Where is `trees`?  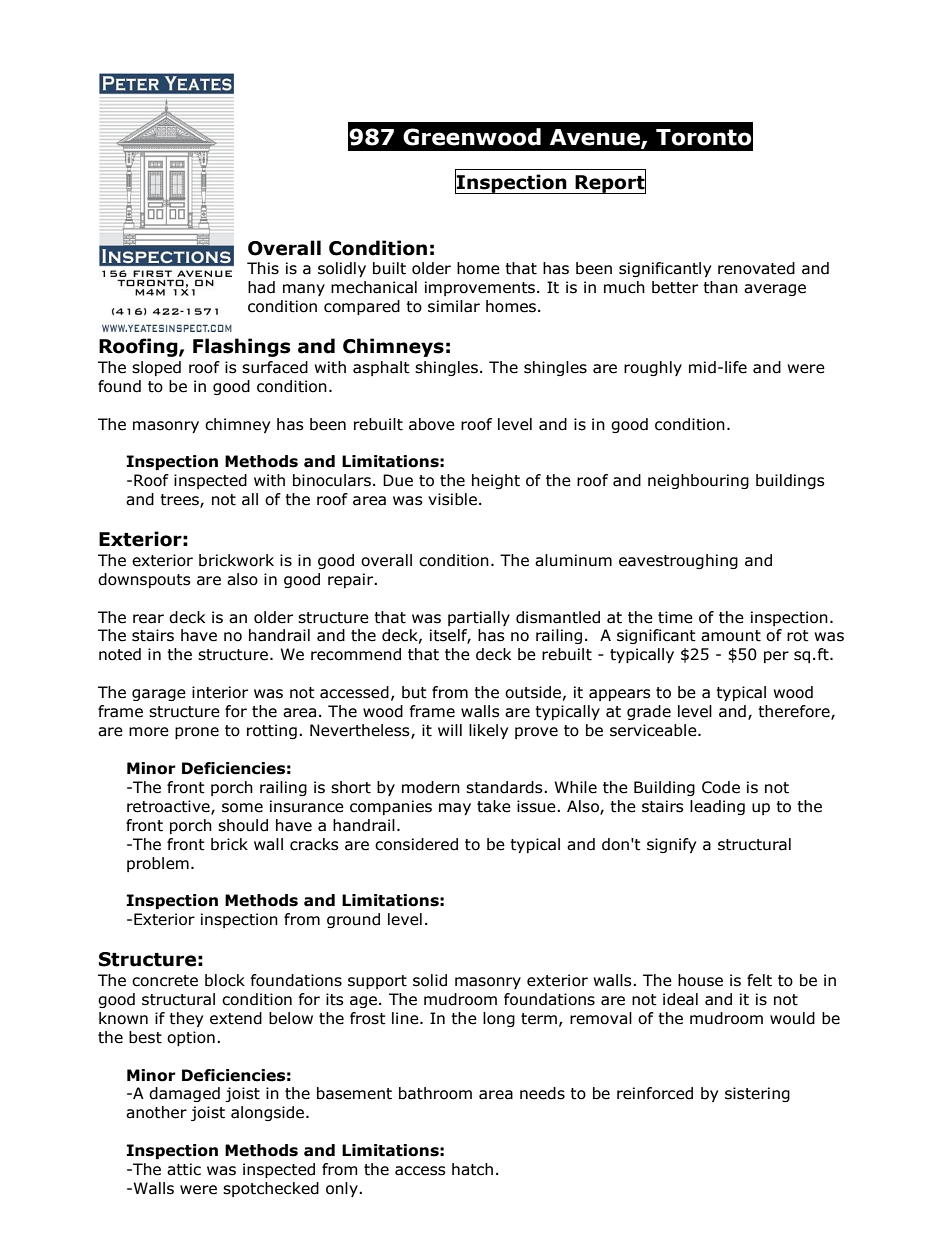
trees is located at coordinates (180, 501).
